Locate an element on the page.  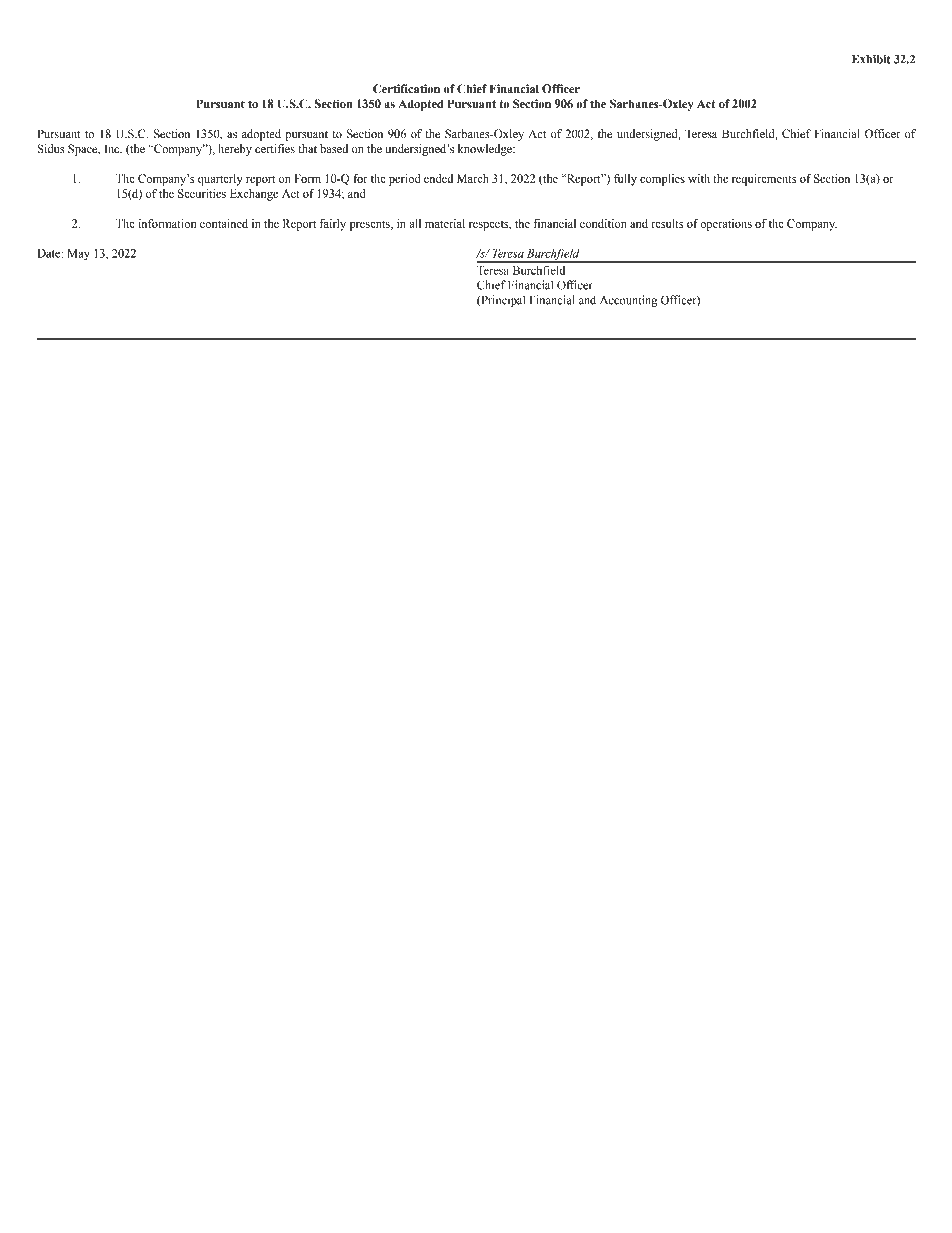
with is located at coordinates (699, 178).
